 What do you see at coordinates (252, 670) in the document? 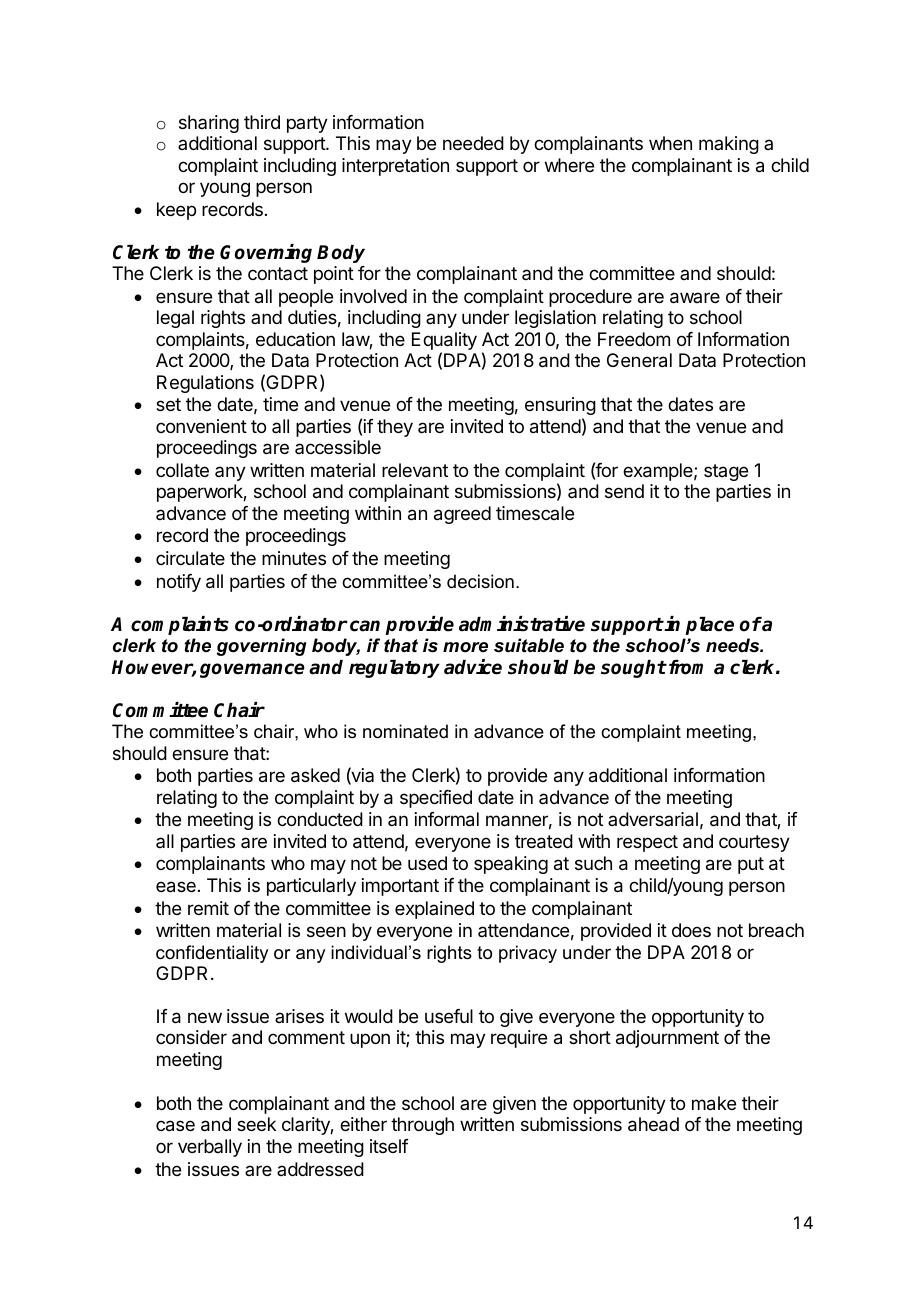
I see `governance` at bounding box center [252, 670].
